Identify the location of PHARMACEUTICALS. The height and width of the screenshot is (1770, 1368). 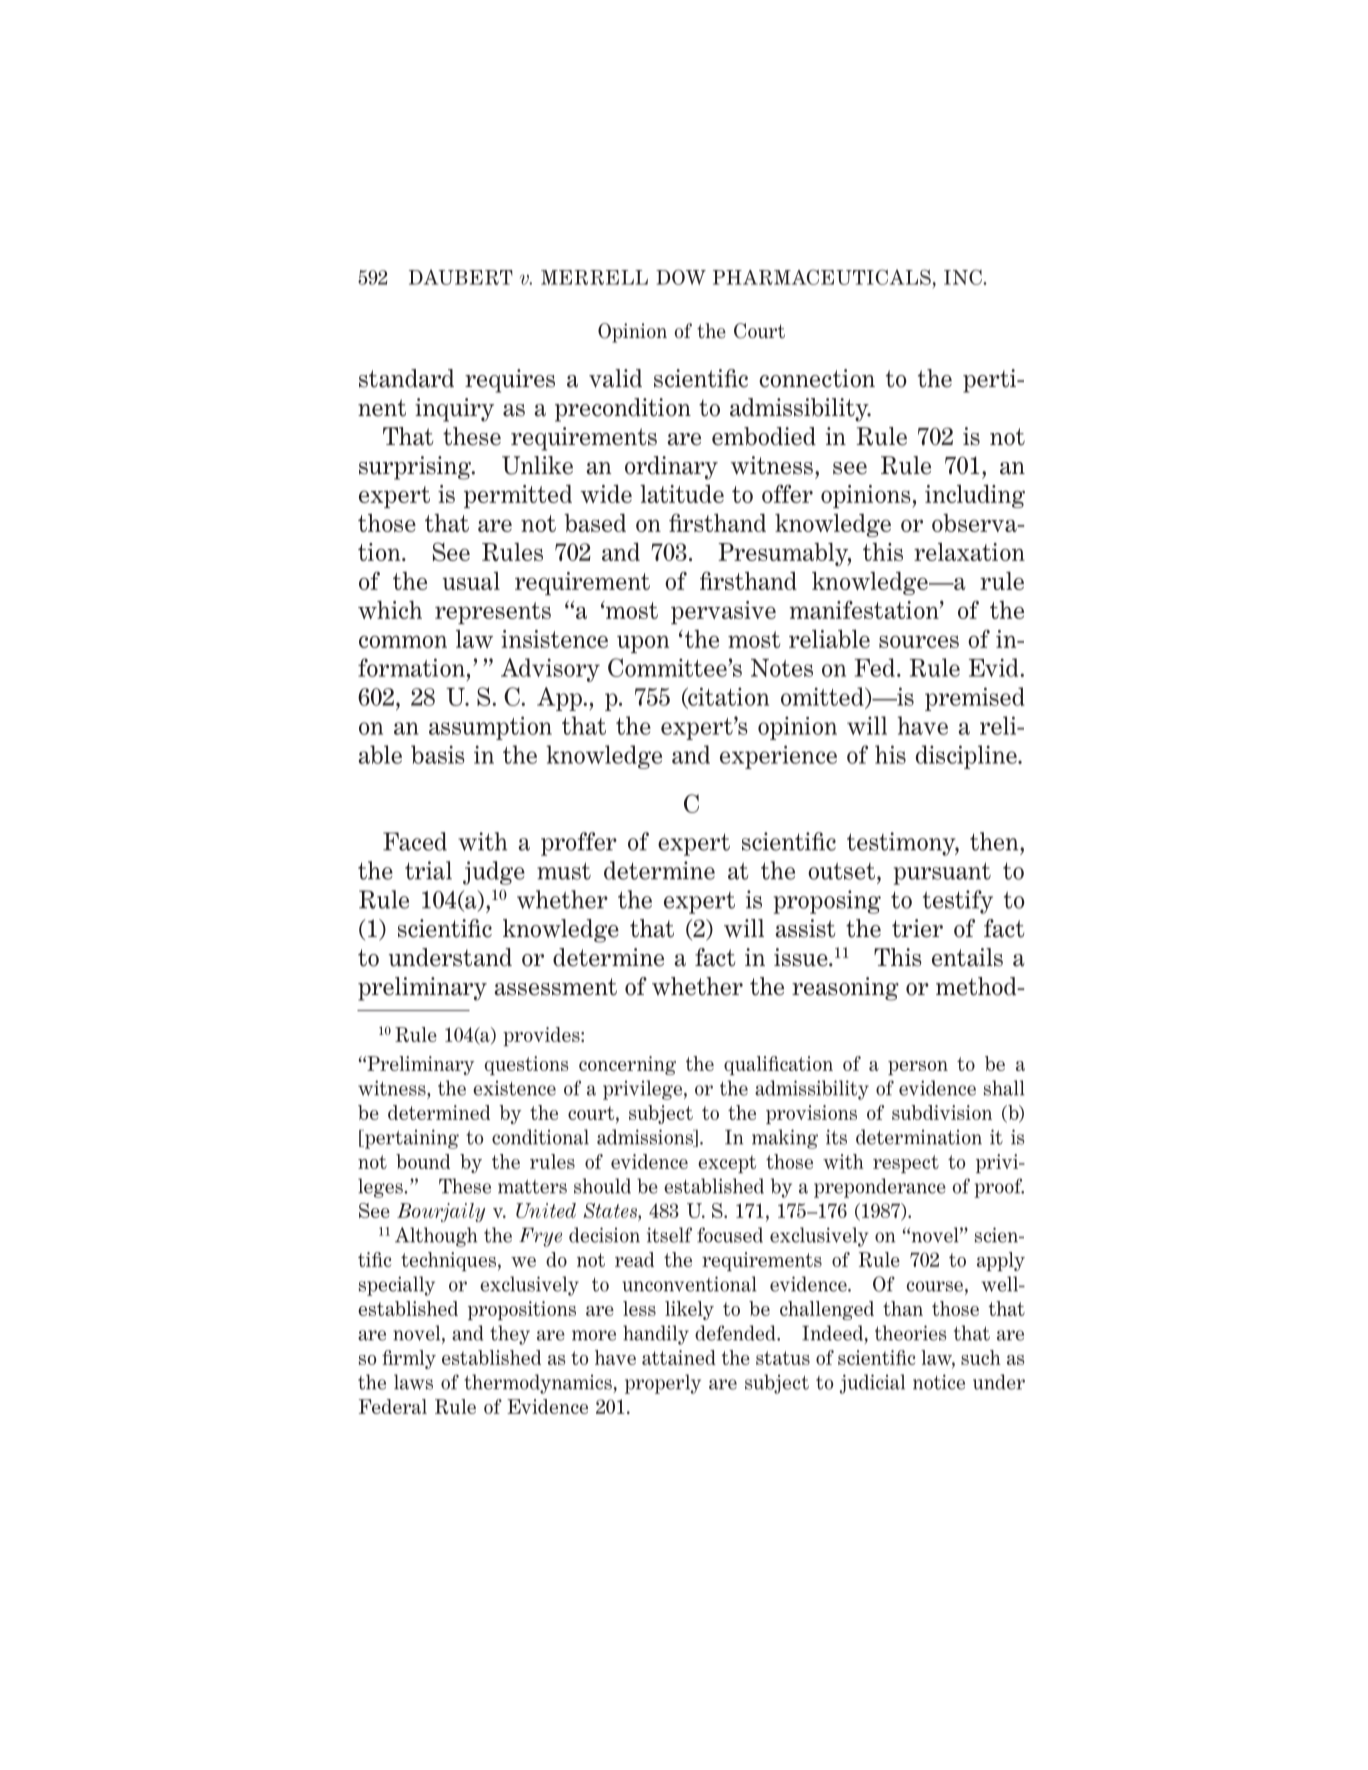
(822, 277).
